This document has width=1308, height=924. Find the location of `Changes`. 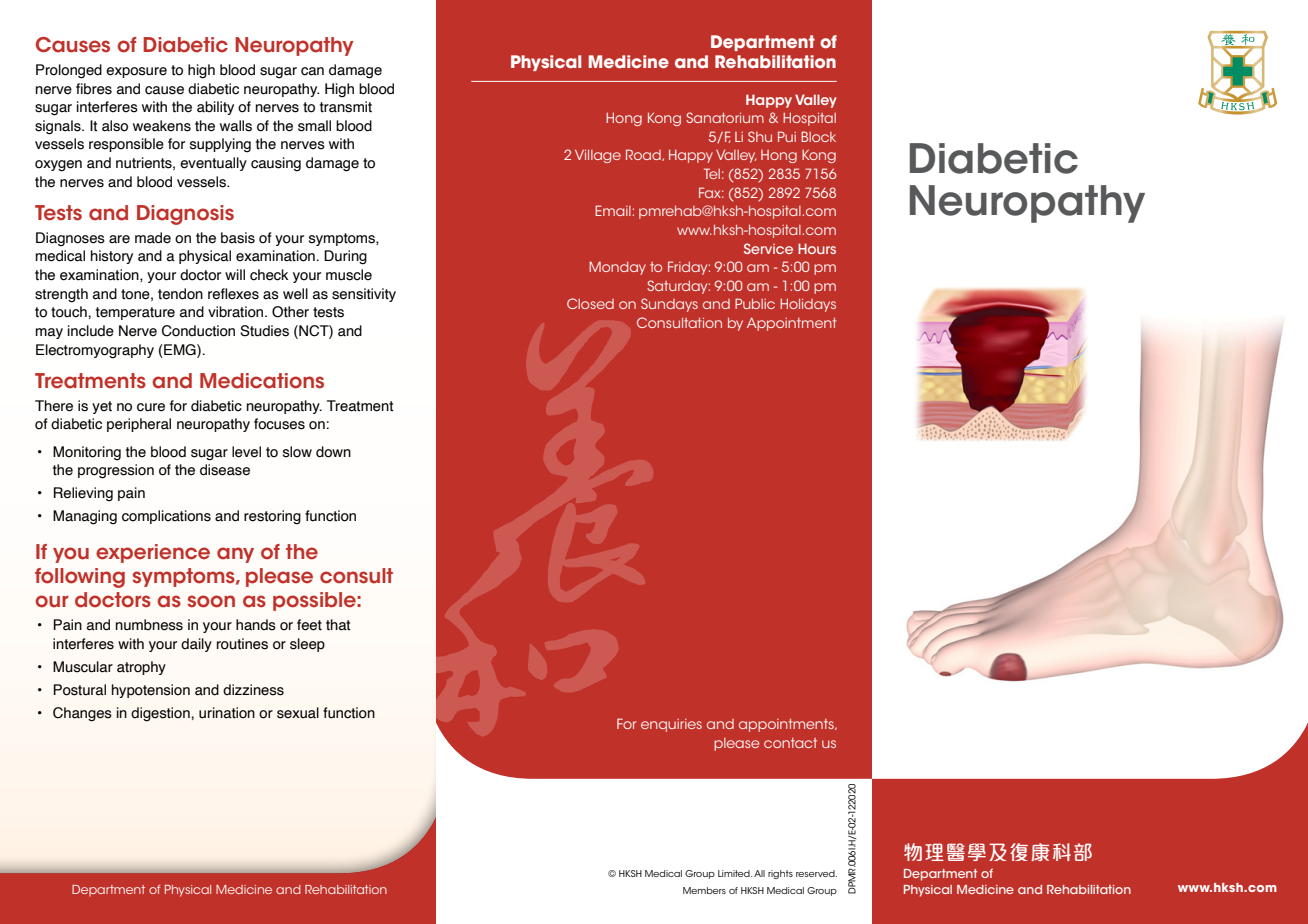

Changes is located at coordinates (82, 714).
